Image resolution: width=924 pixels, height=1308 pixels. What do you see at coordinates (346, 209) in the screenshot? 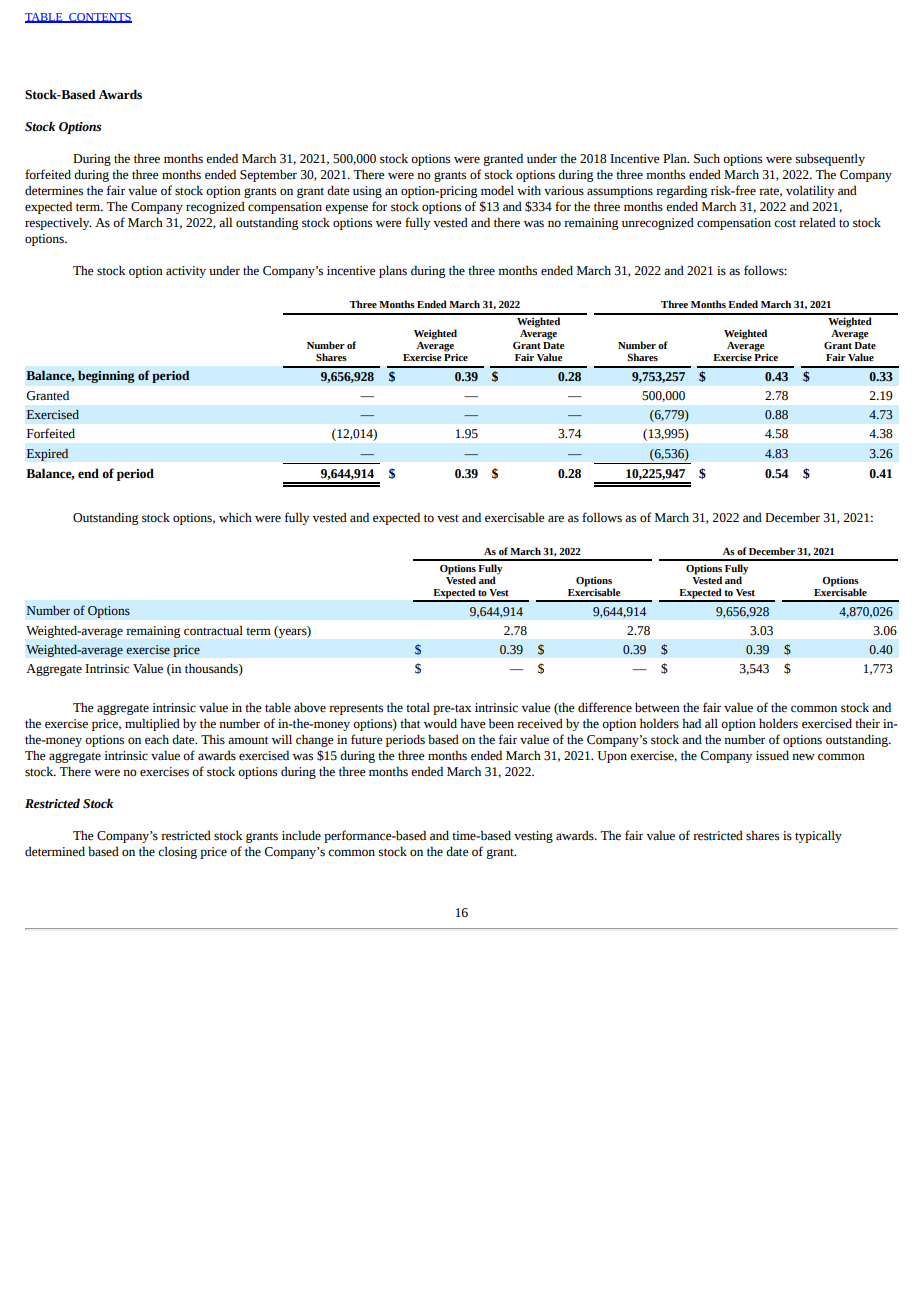
I see `expense` at bounding box center [346, 209].
